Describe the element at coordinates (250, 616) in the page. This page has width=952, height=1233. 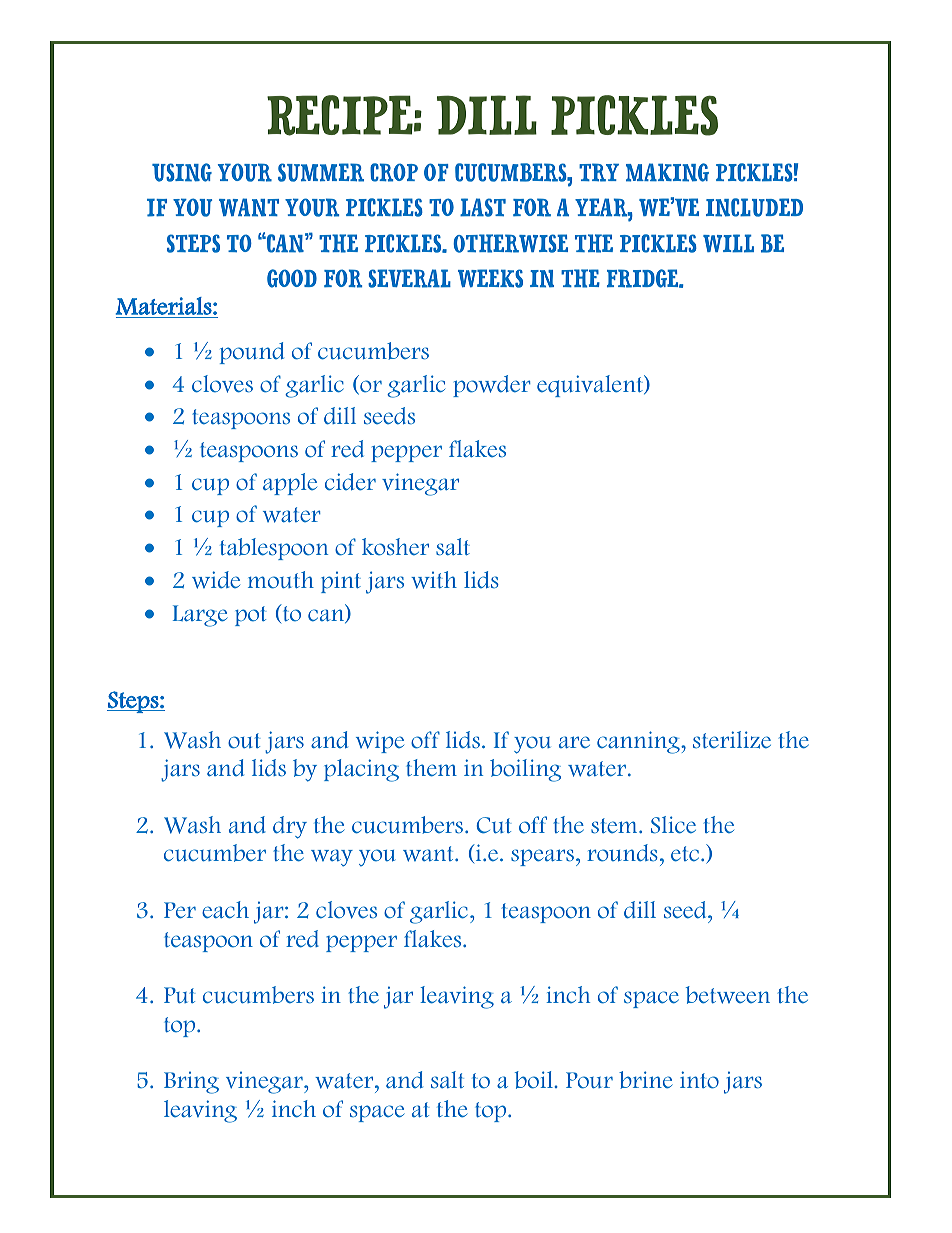
I see `pot` at that location.
